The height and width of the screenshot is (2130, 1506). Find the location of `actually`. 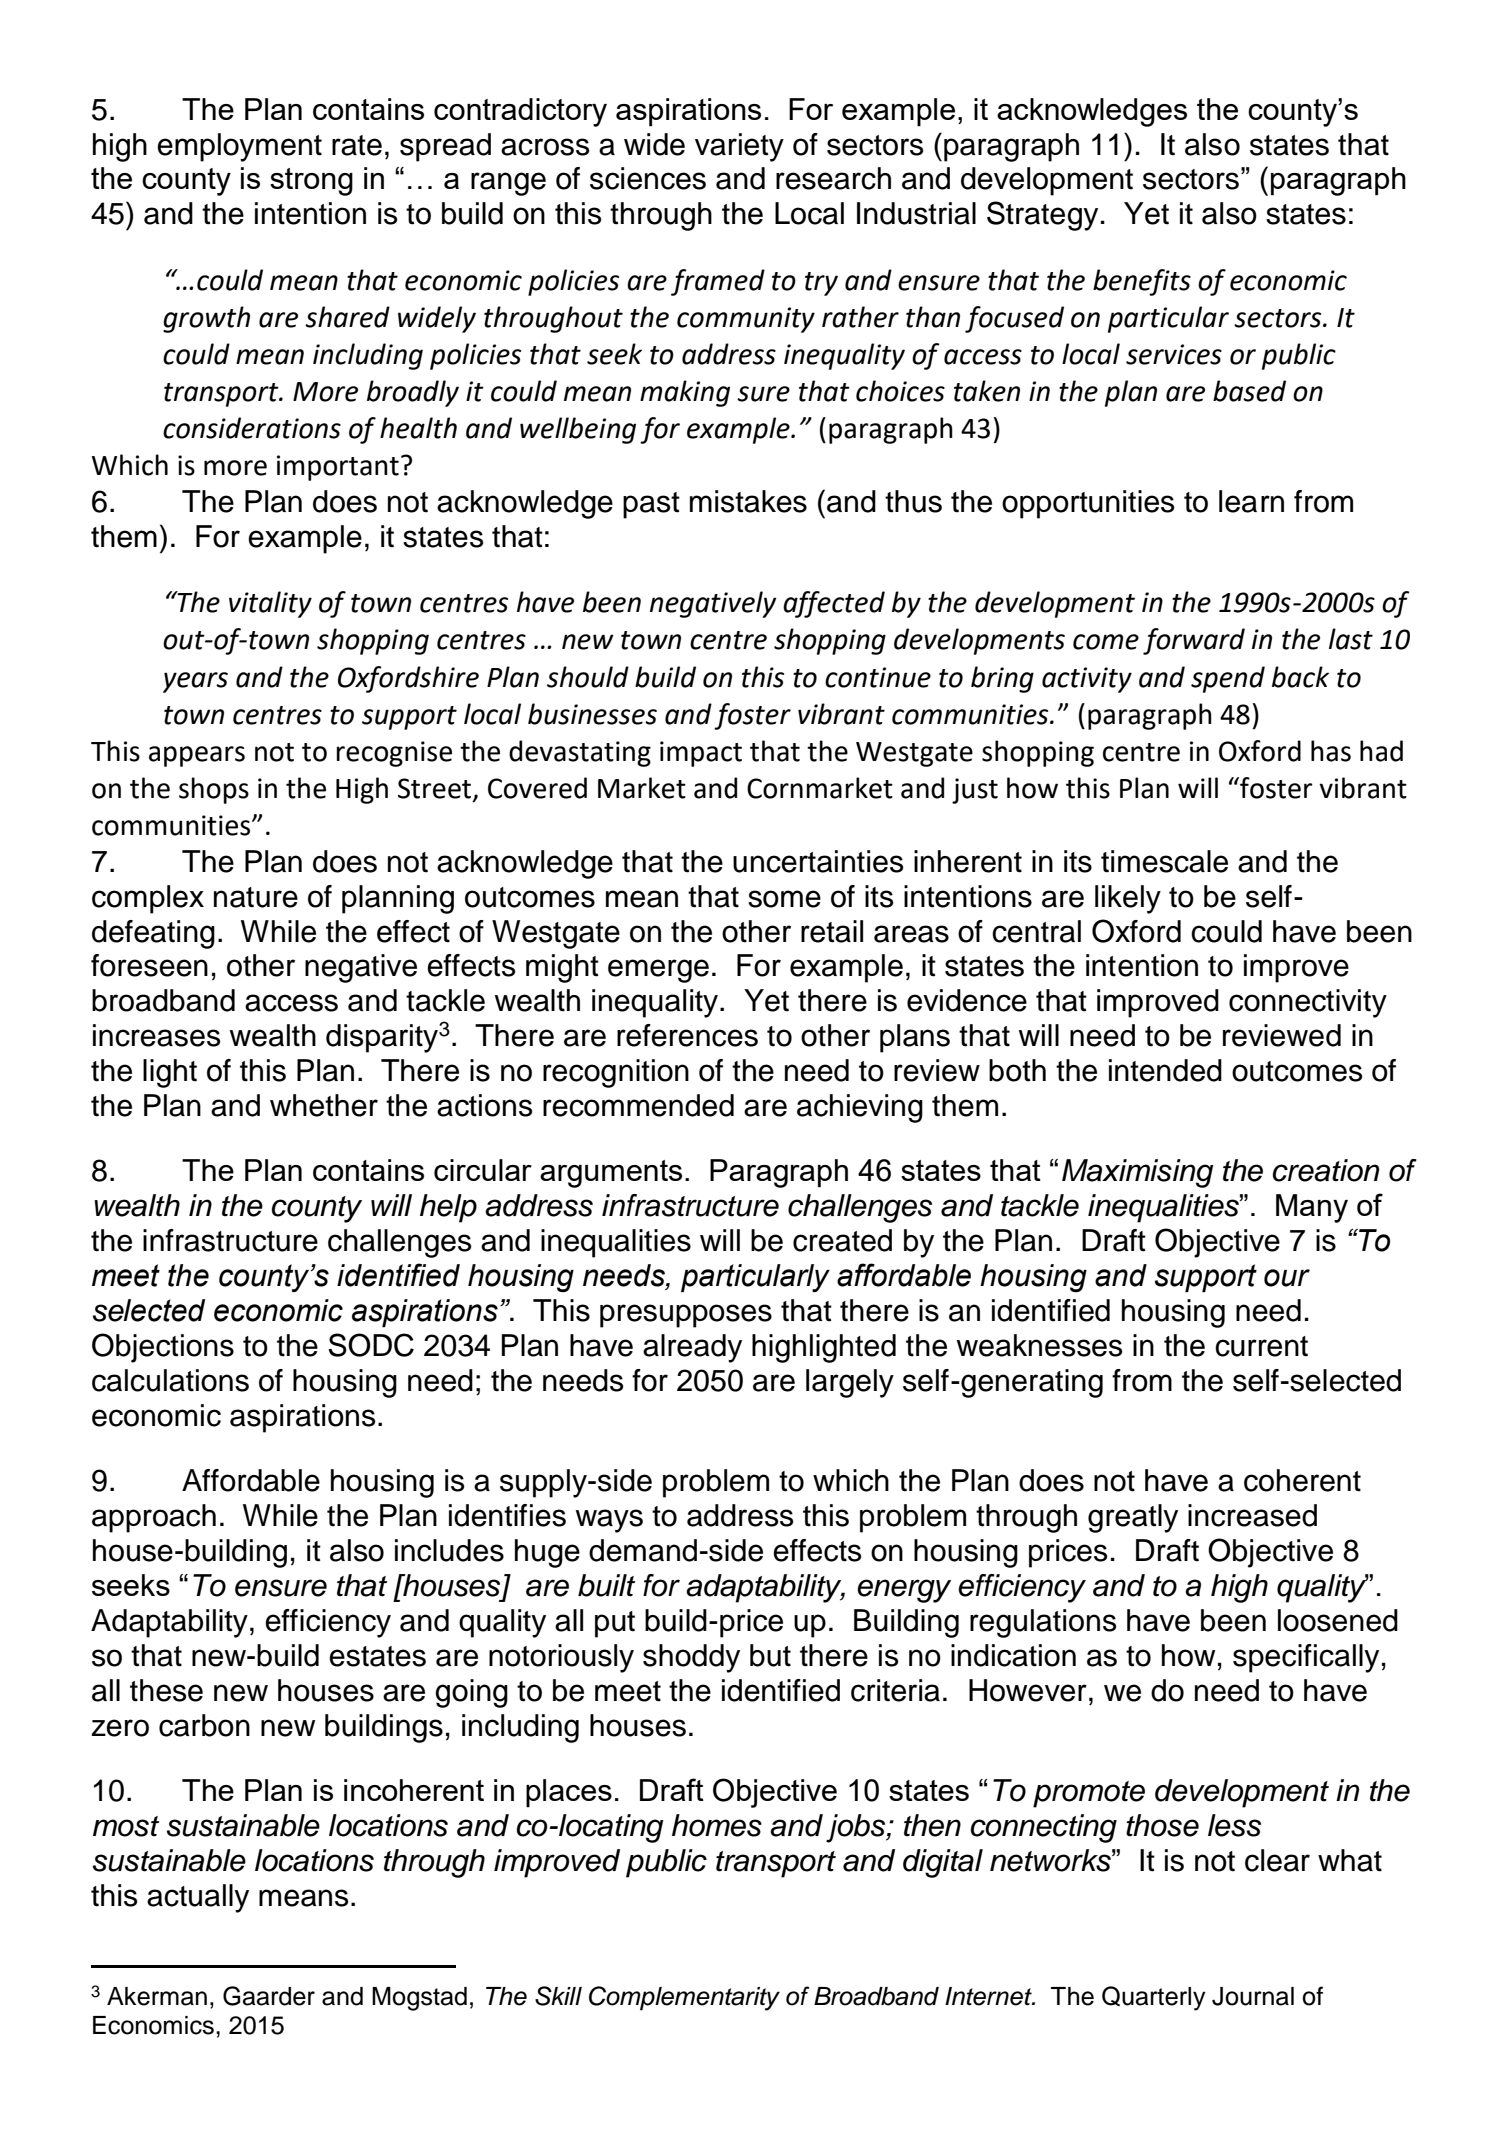

actually is located at coordinates (198, 1898).
